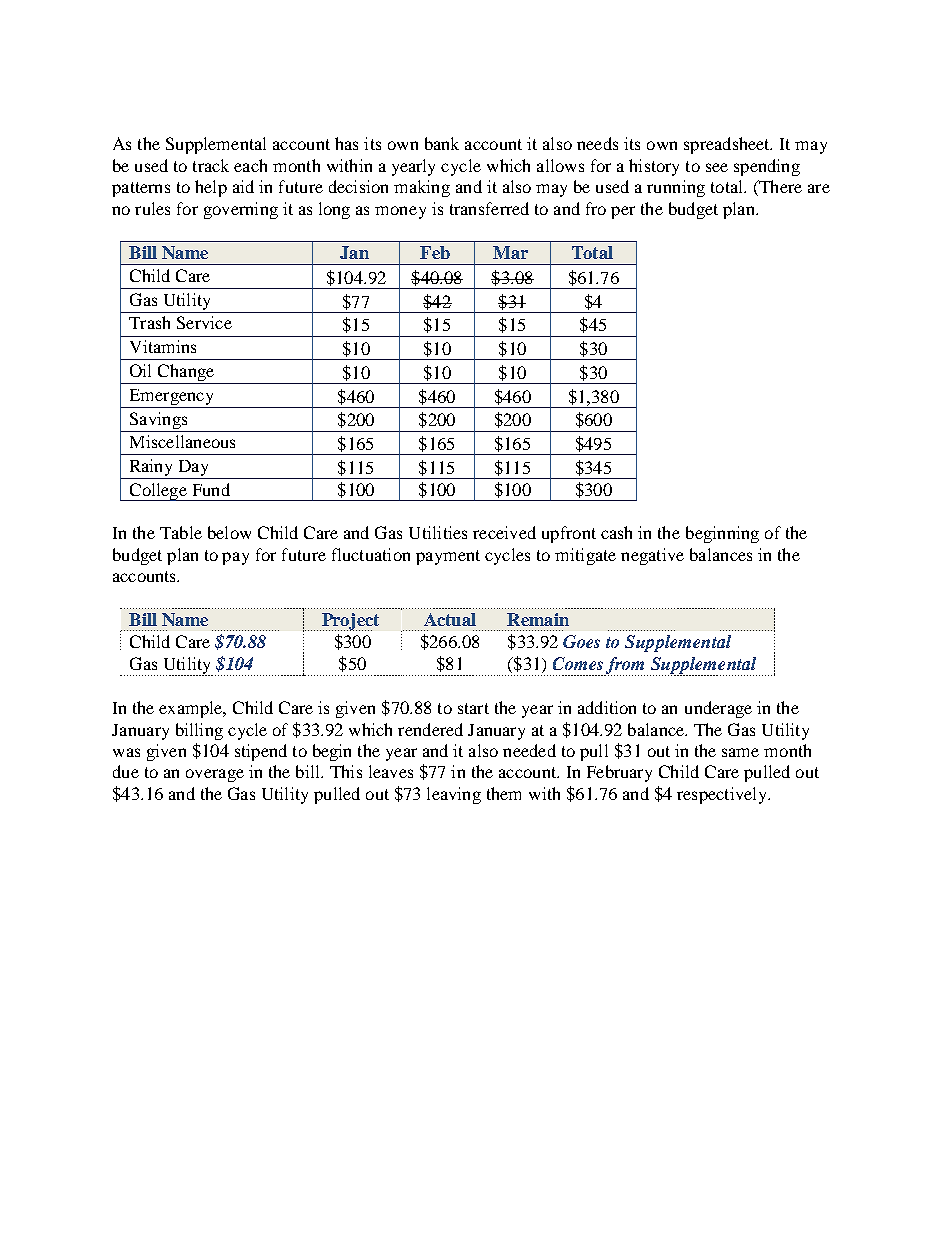 This document has height=1233, width=952. Describe the element at coordinates (717, 167) in the document. I see `see` at that location.
